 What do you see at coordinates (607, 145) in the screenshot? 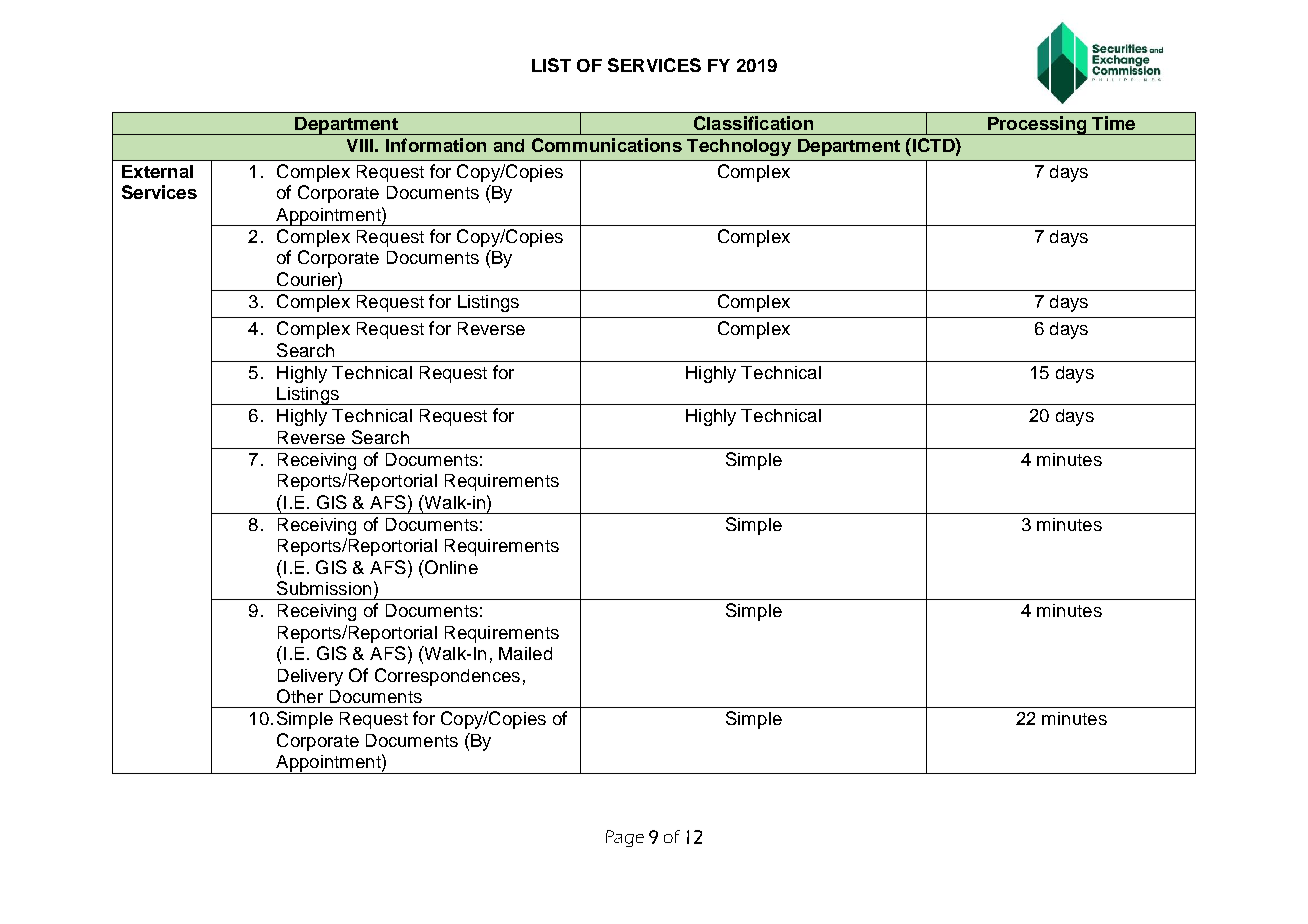
I see `Communications` at bounding box center [607, 145].
